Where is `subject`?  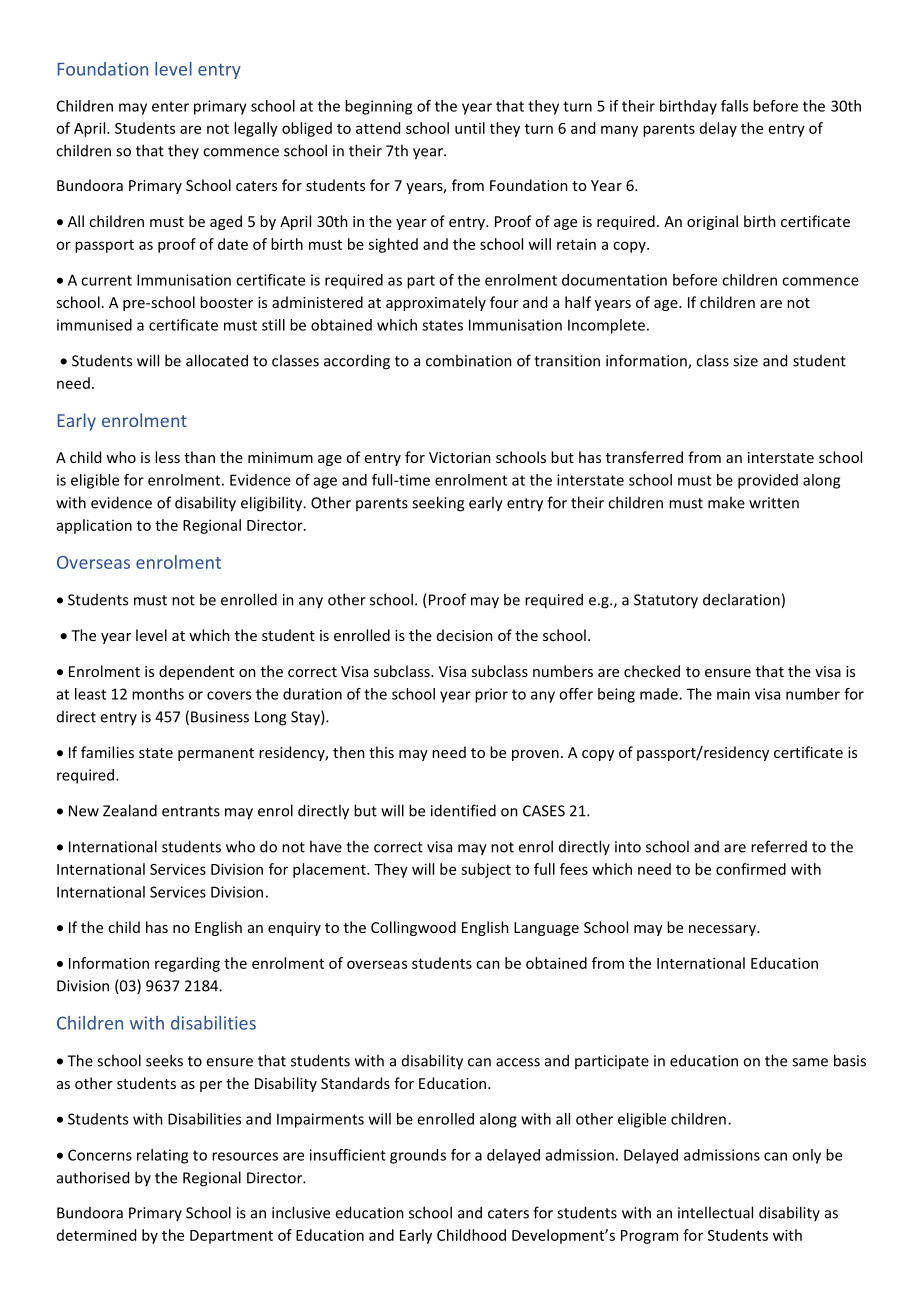 subject is located at coordinates (486, 870).
